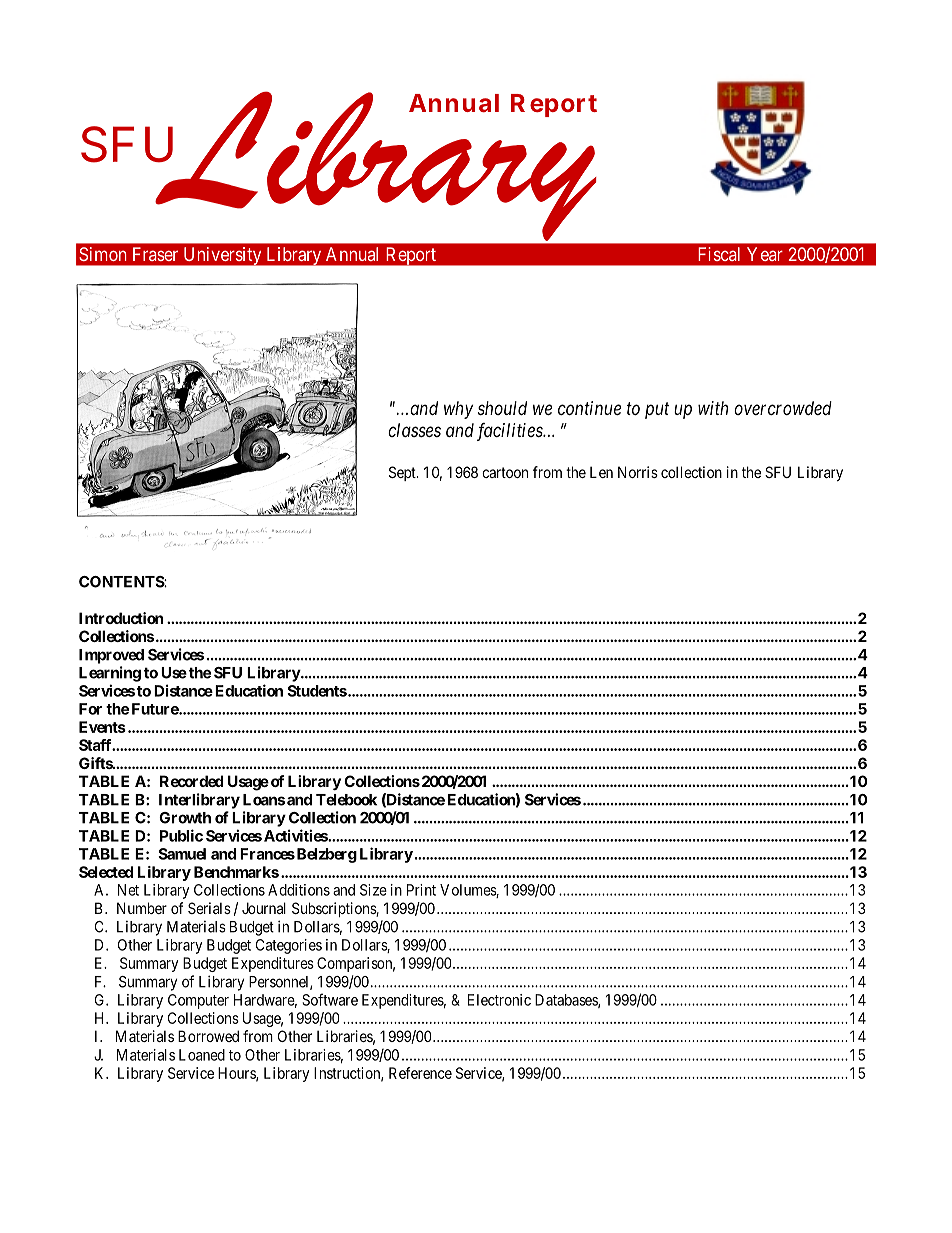 The image size is (952, 1233). I want to click on why, so click(458, 410).
